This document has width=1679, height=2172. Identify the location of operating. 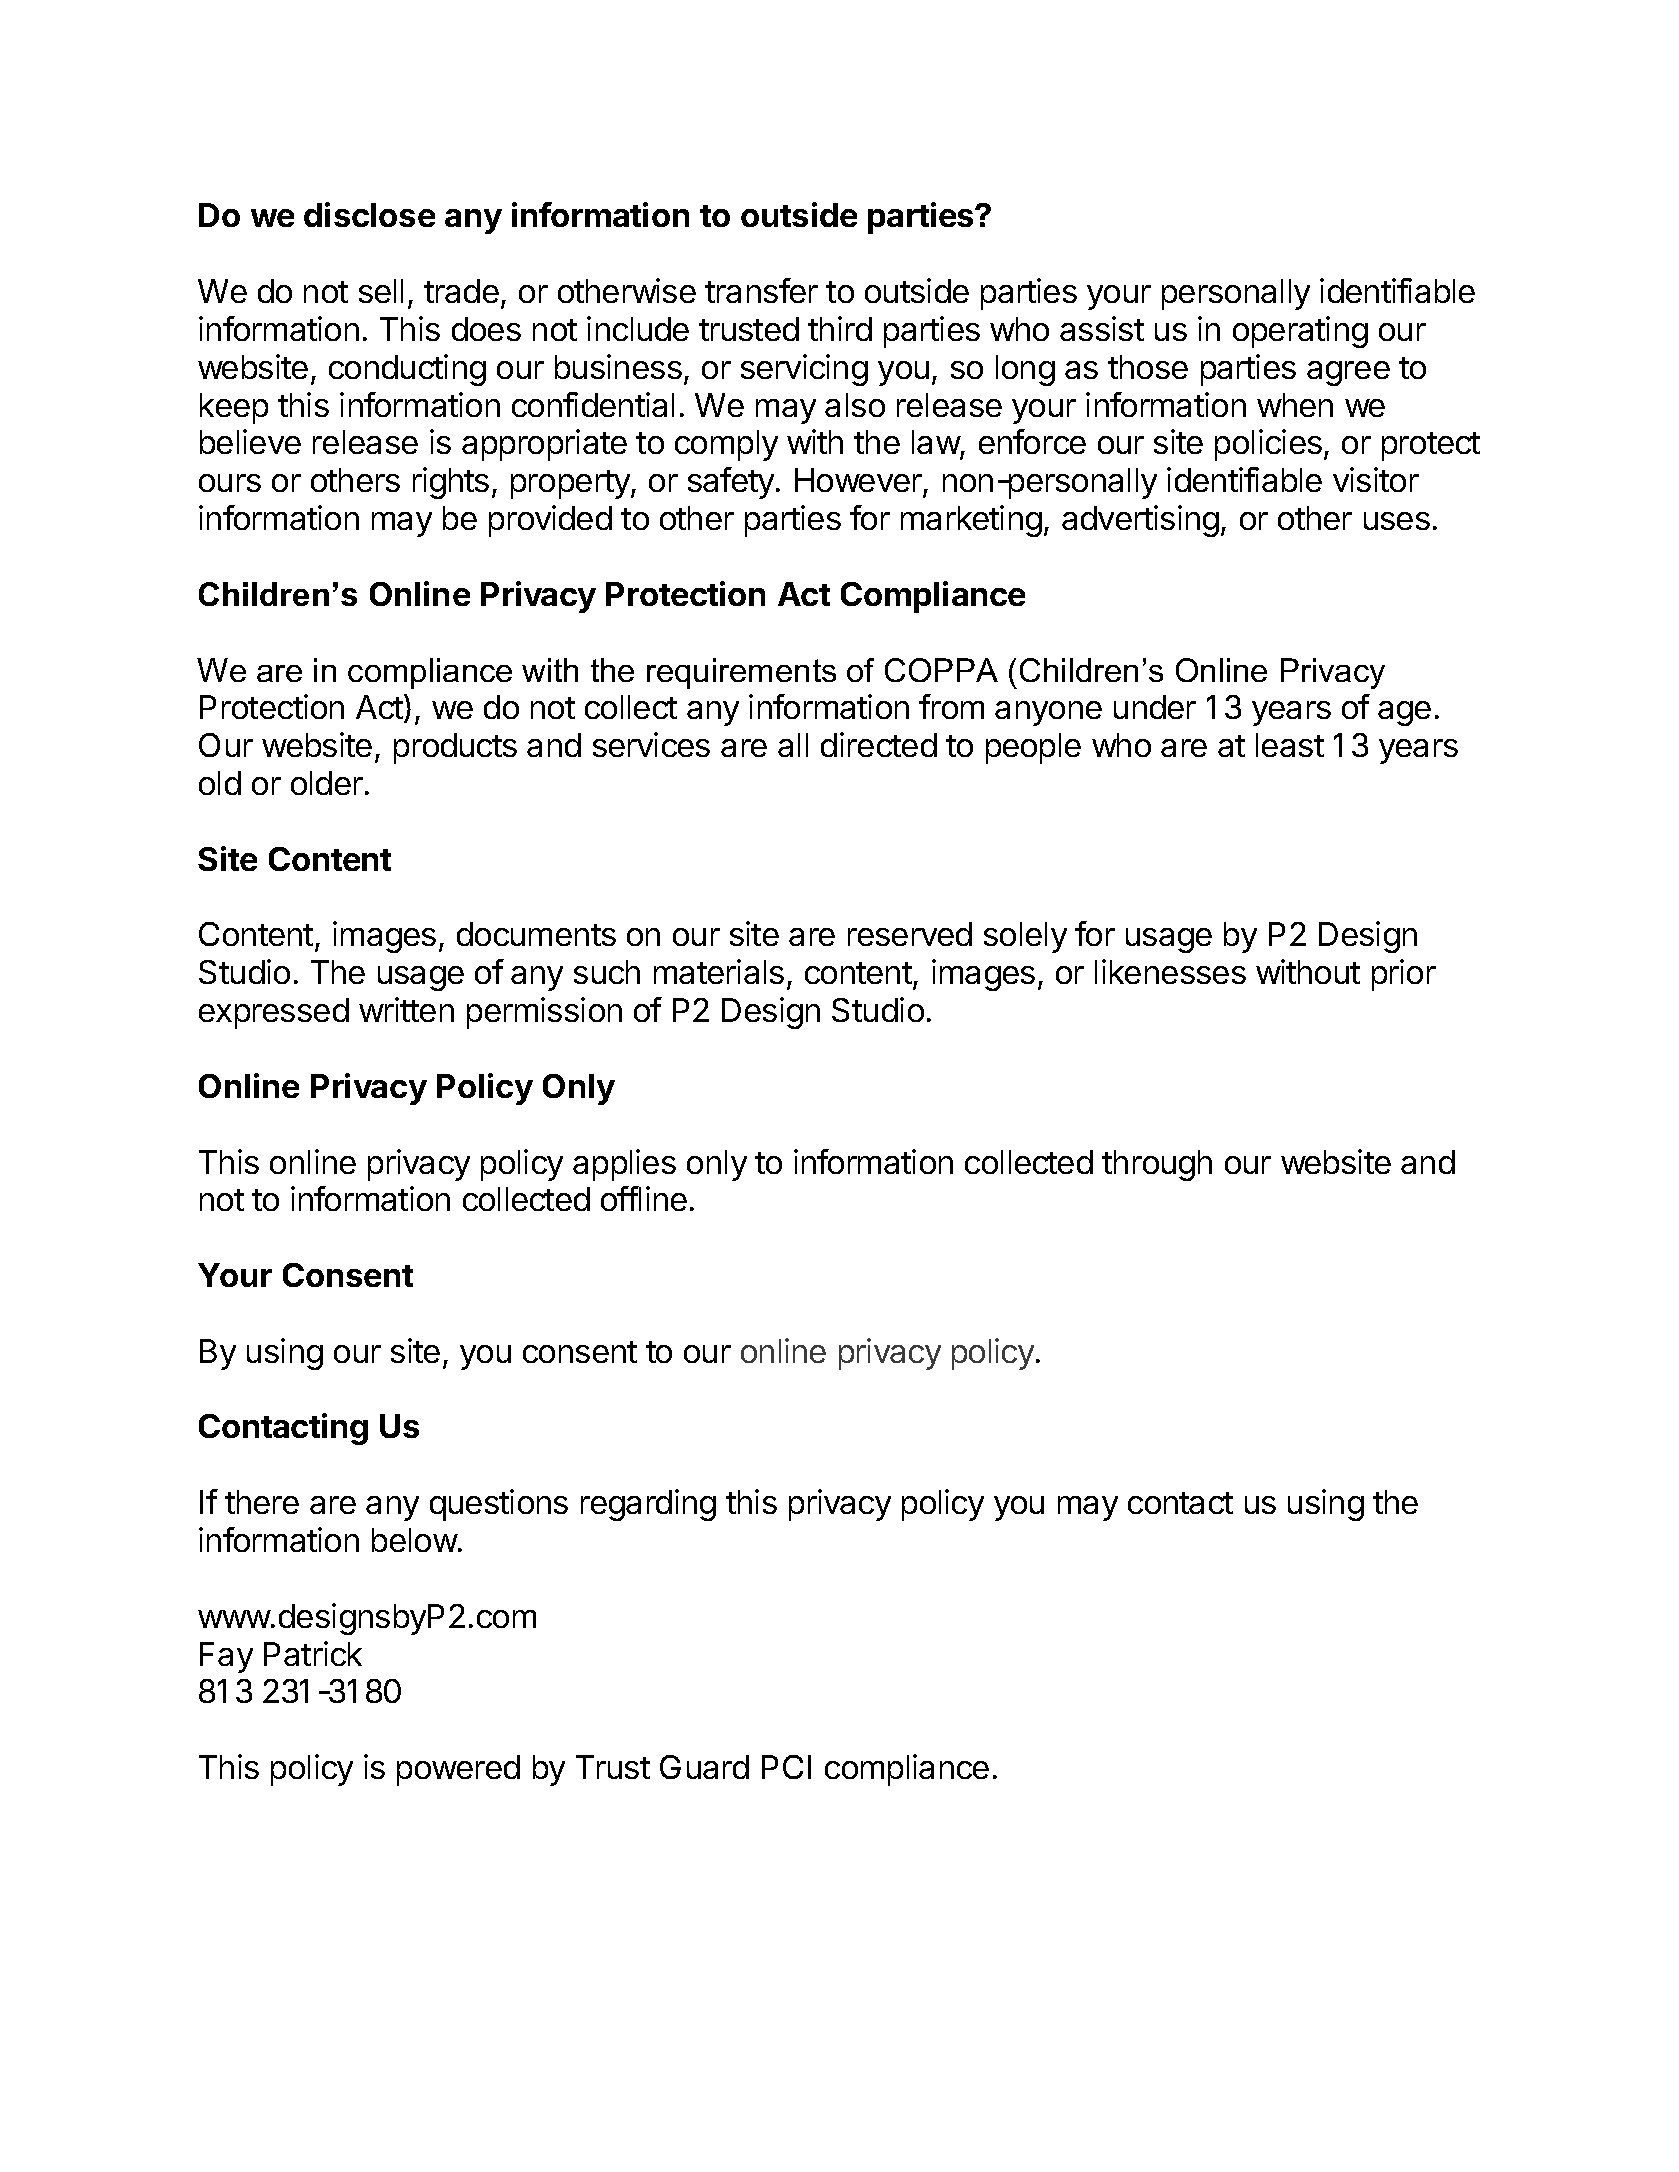
(1300, 332).
